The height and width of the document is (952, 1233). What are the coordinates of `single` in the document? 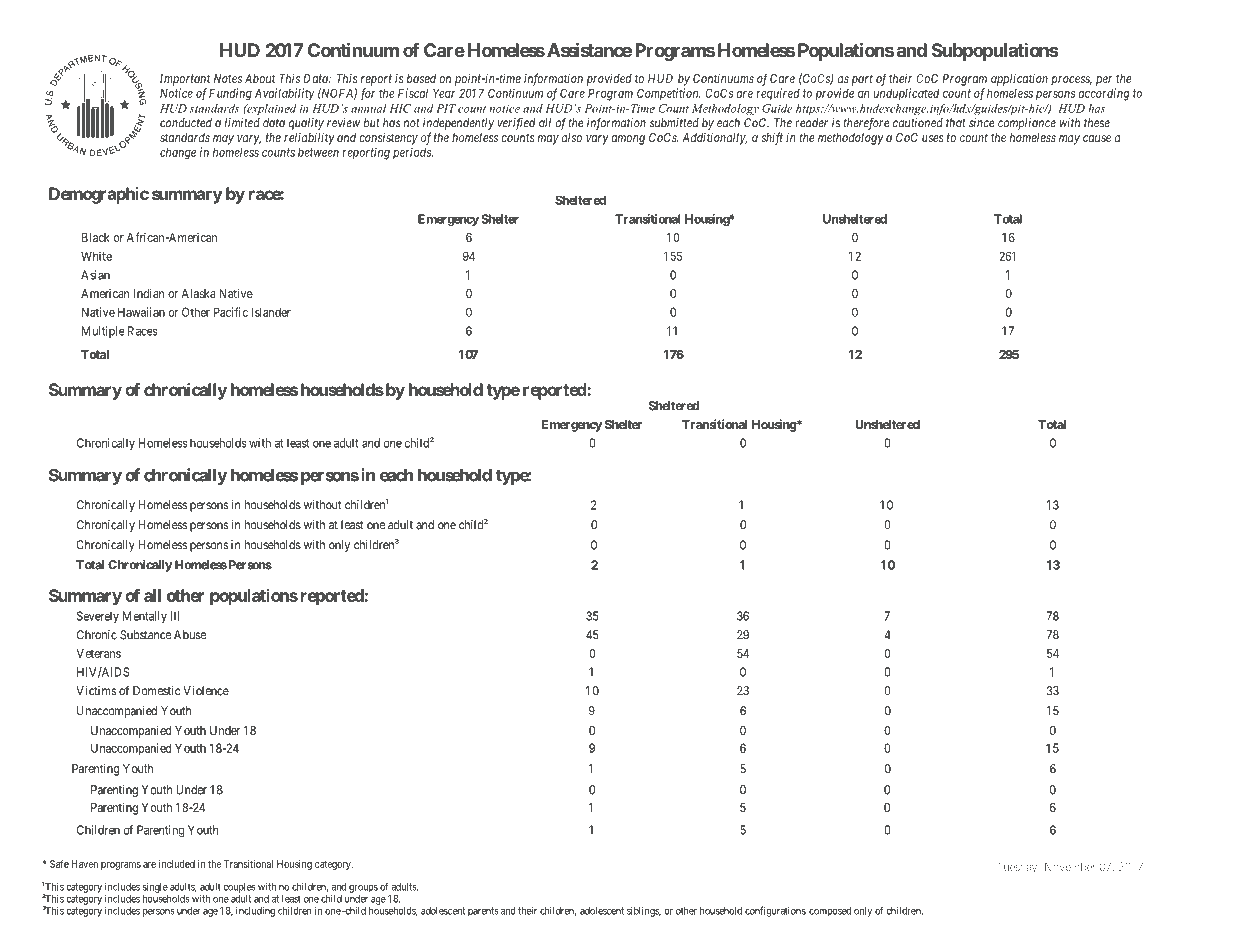 It's located at (155, 887).
